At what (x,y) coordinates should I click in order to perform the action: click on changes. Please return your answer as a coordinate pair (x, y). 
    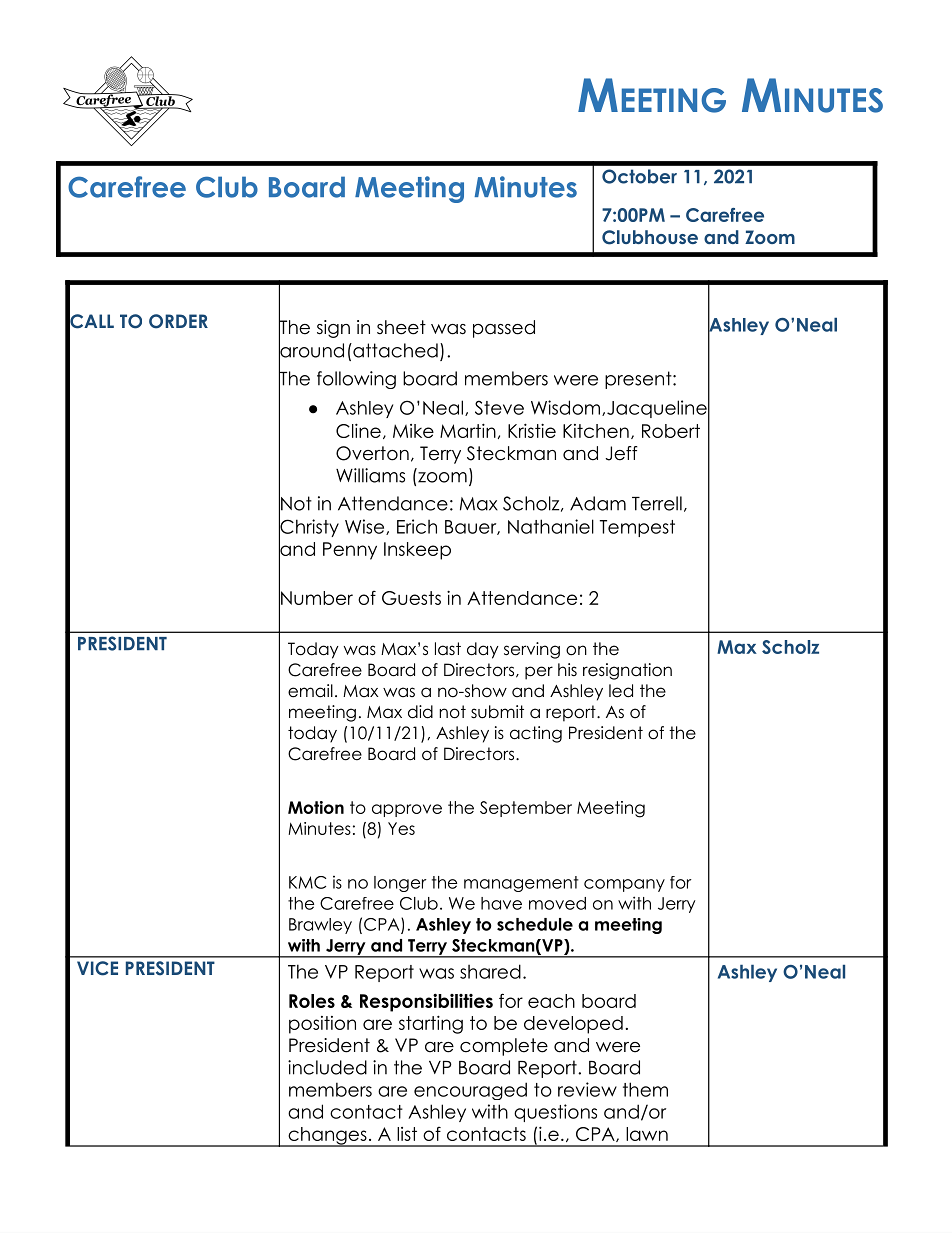
    Looking at the image, I should click on (327, 1137).
